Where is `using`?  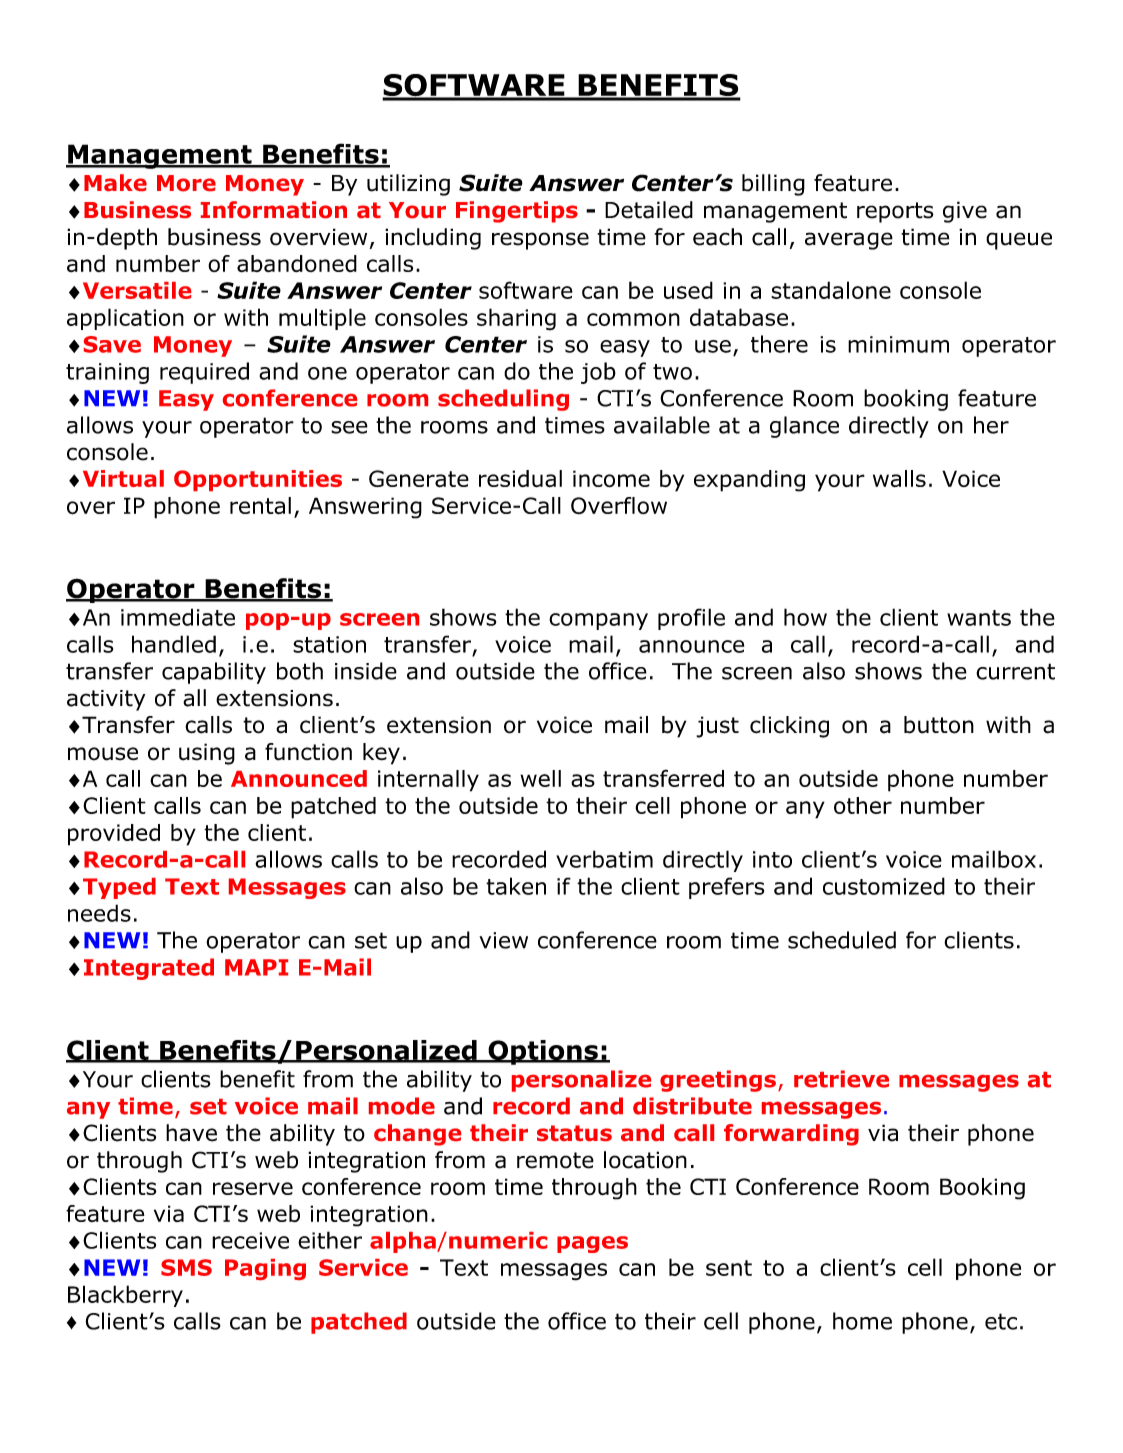 using is located at coordinates (207, 754).
